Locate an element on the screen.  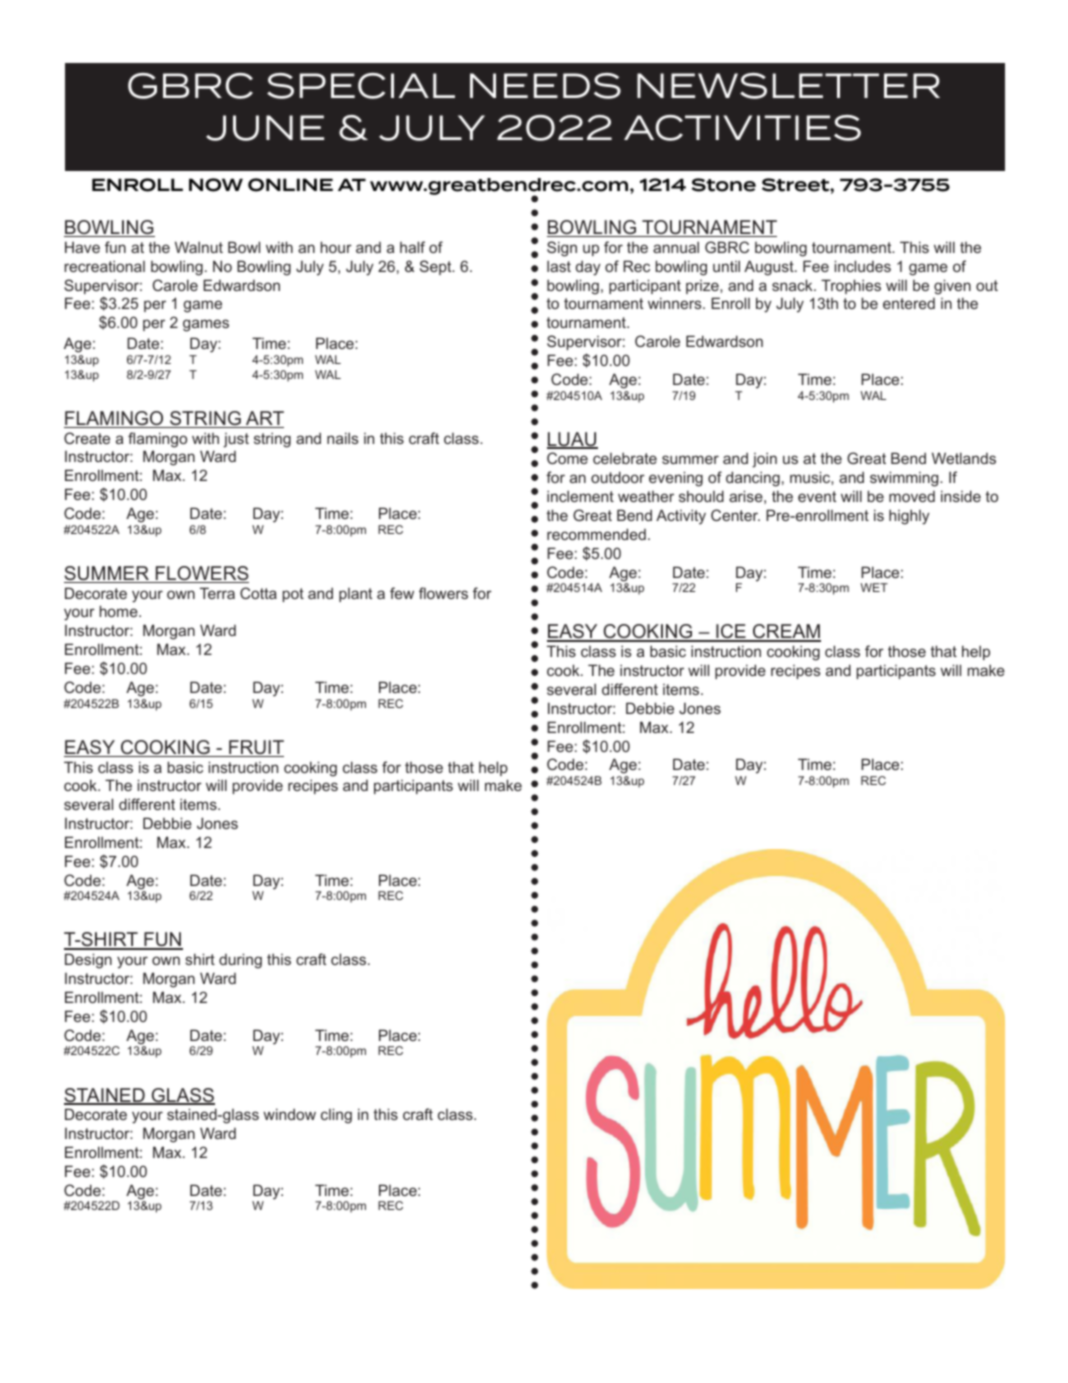
window is located at coordinates (289, 1114).
